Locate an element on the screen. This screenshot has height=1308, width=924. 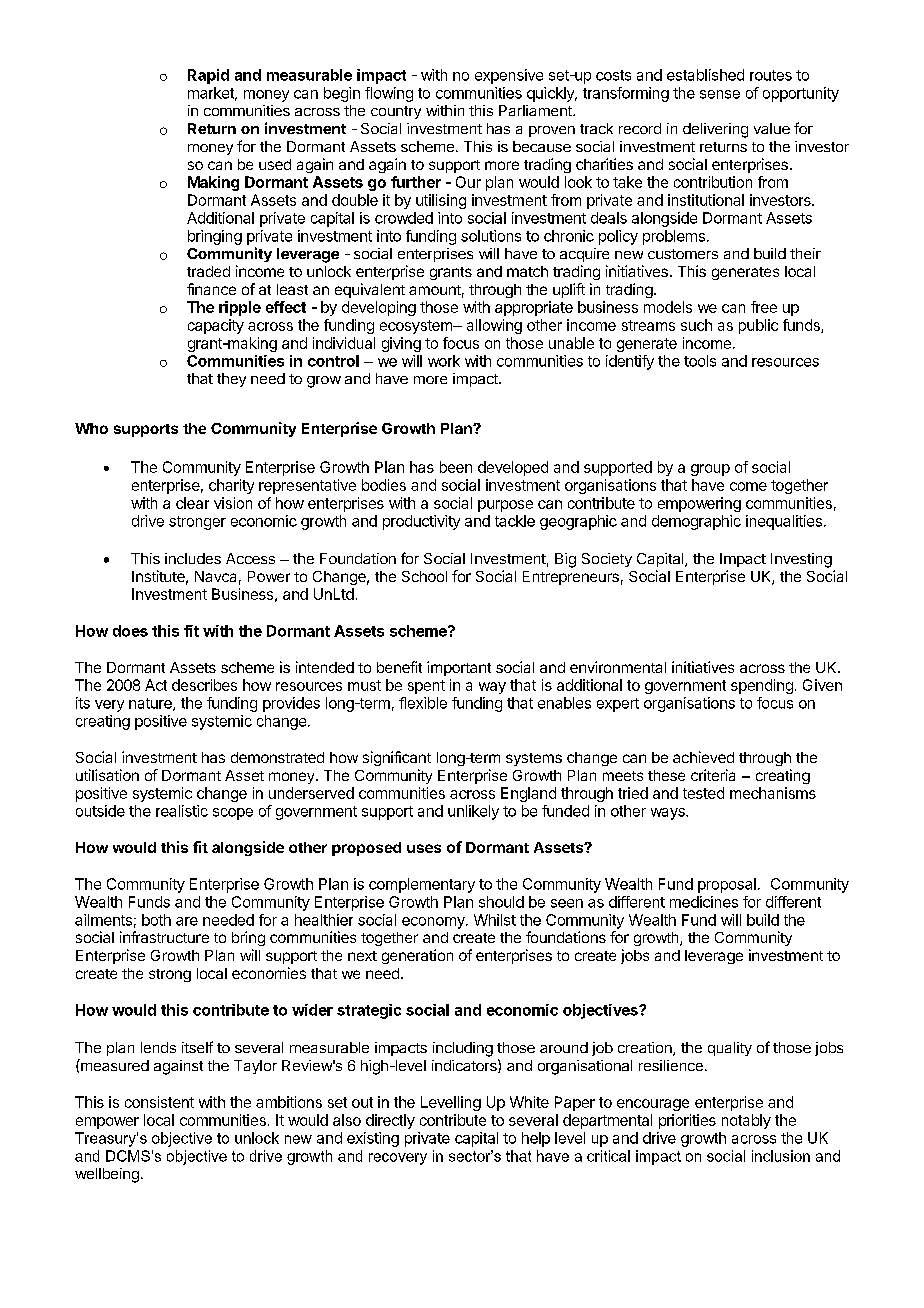
clear is located at coordinates (192, 503).
